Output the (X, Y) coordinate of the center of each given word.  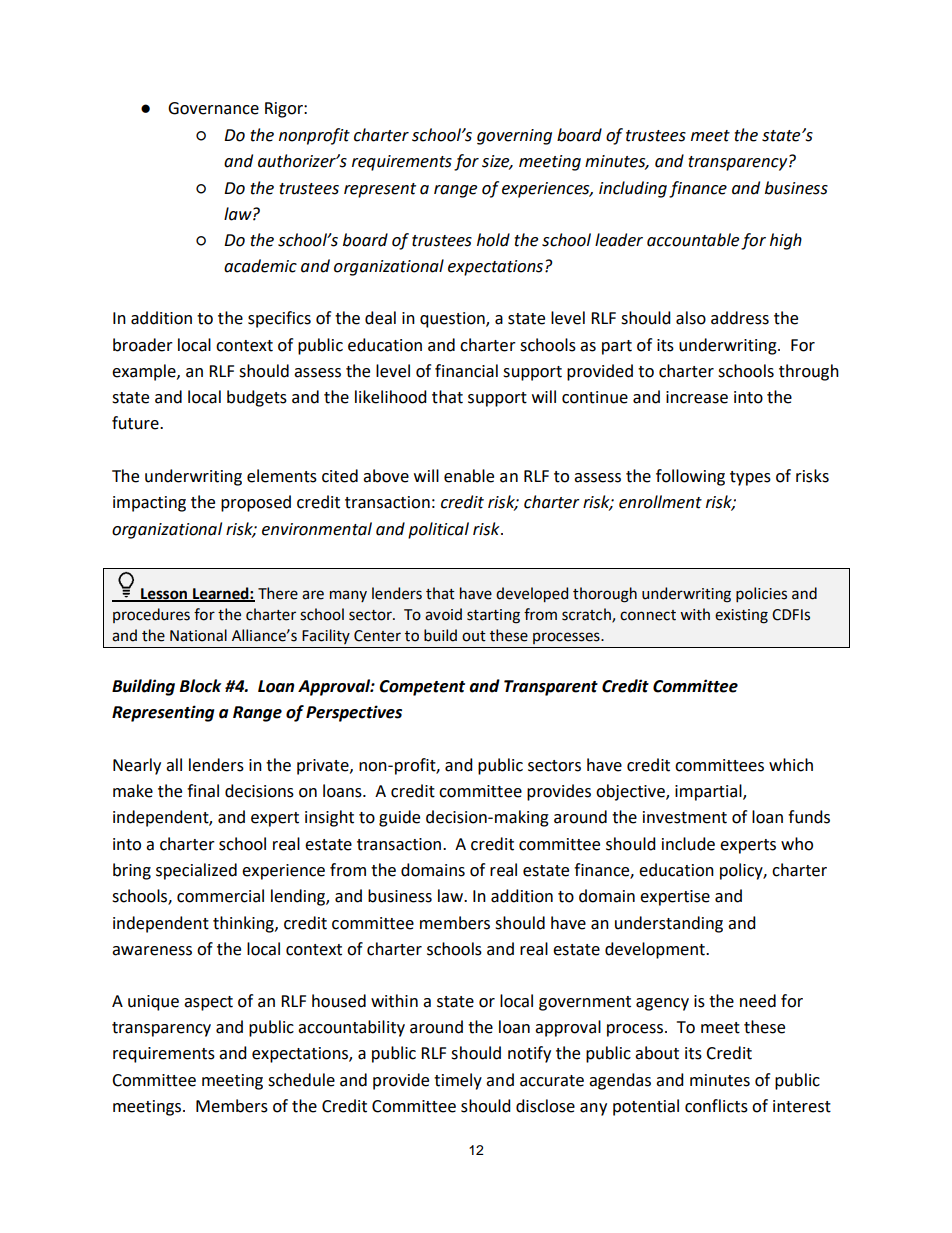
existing (741, 616)
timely (458, 1081)
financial (466, 371)
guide (399, 818)
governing (514, 137)
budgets (257, 398)
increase (697, 397)
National (198, 635)
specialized (196, 871)
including (633, 189)
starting (493, 616)
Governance (213, 108)
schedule (301, 1080)
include (688, 844)
